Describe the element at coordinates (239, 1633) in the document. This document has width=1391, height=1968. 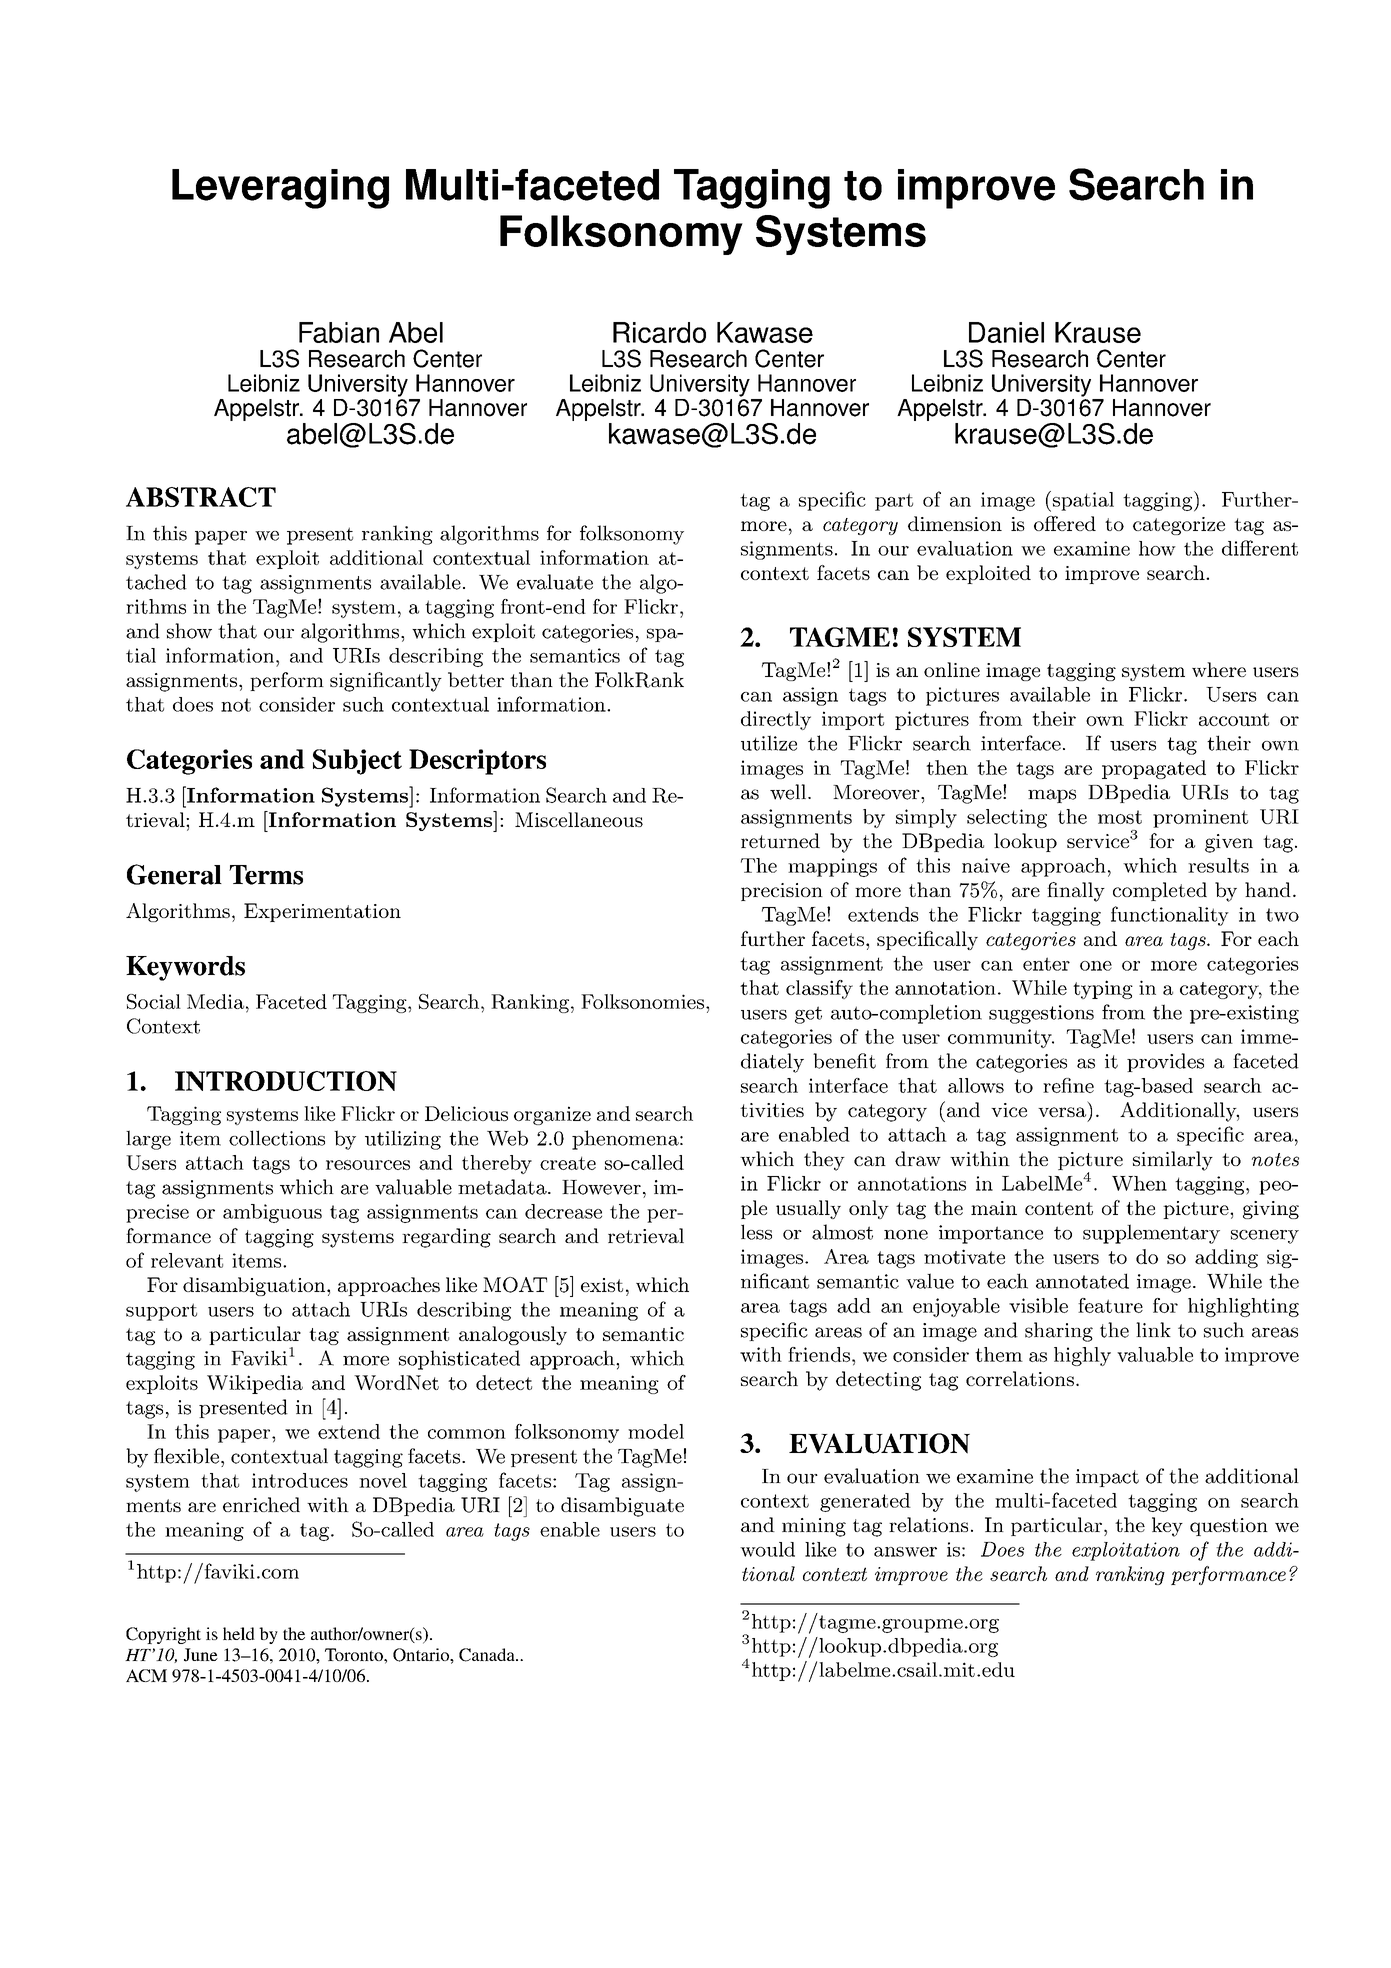
I see `held` at that location.
